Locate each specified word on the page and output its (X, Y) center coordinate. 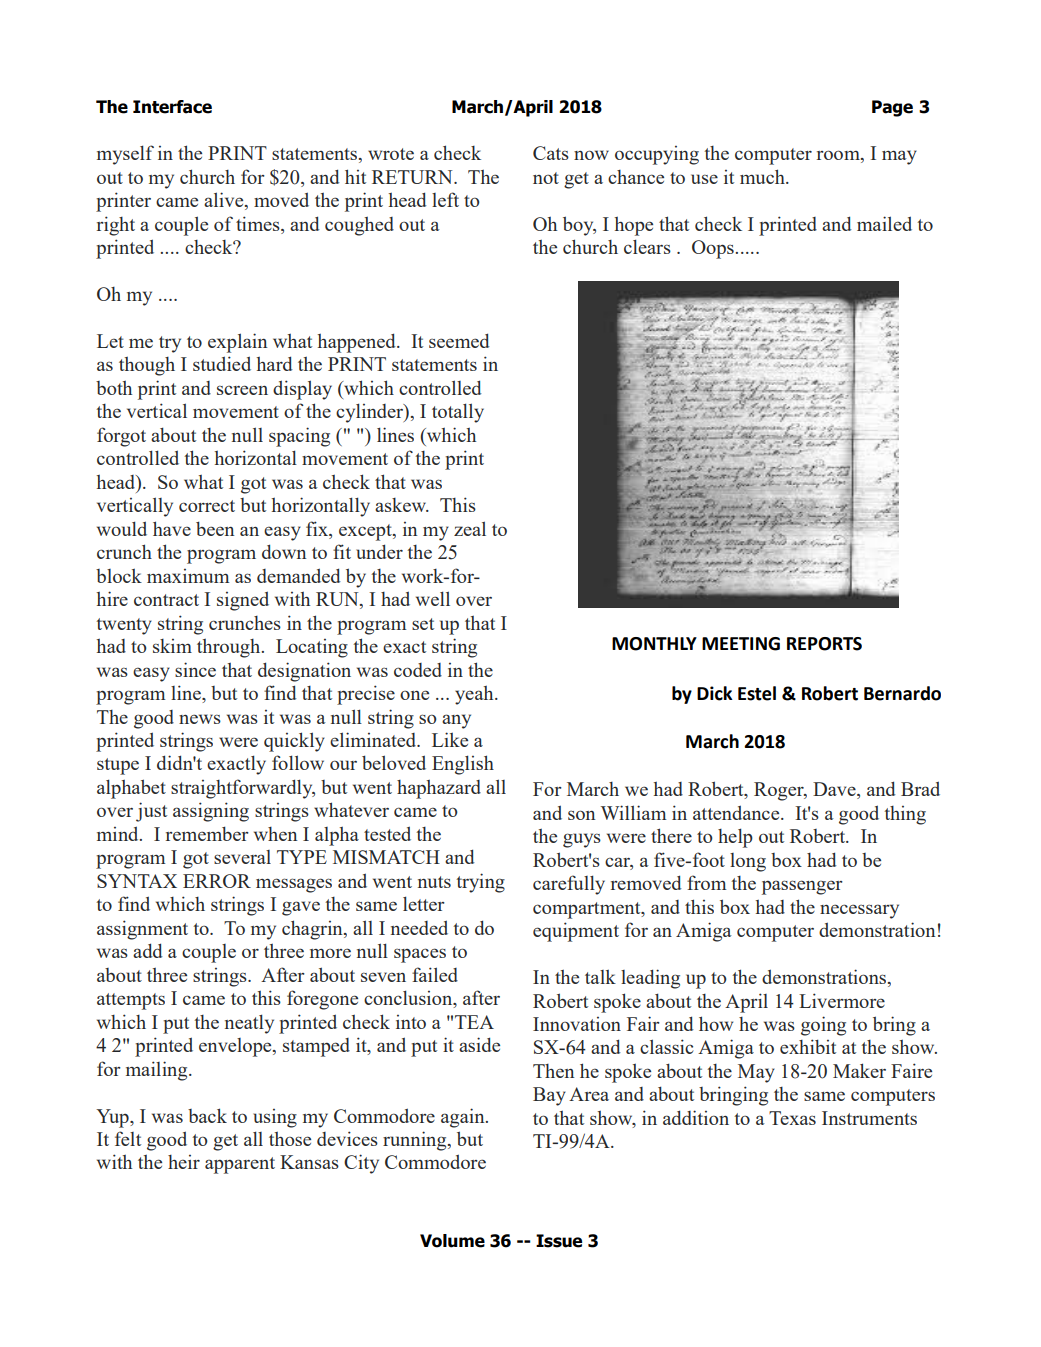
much (763, 176)
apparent (240, 1165)
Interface (172, 107)
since (195, 669)
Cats (551, 153)
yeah (475, 695)
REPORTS (824, 644)
